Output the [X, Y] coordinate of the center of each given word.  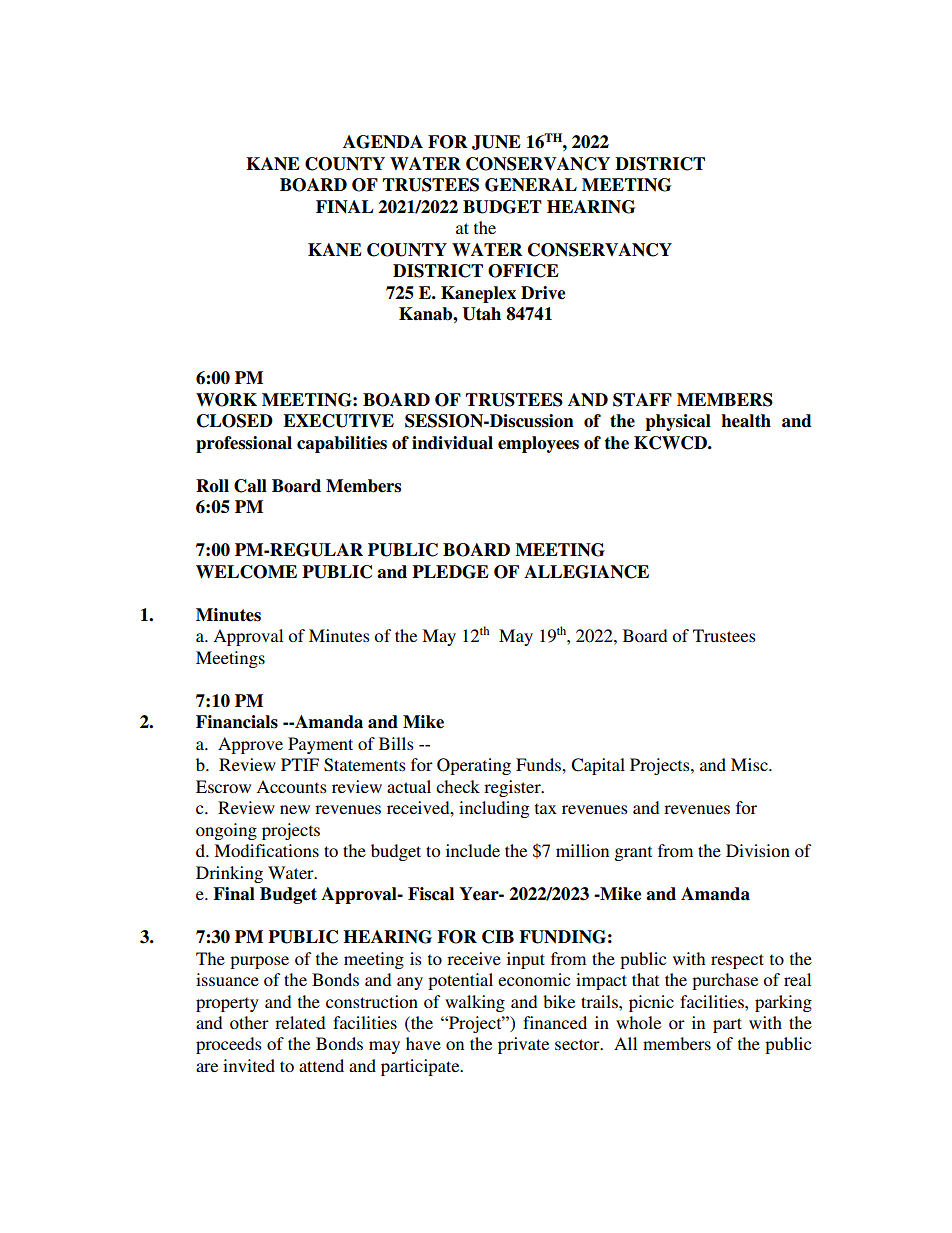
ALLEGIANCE [586, 572]
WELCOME [246, 572]
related [300, 1022]
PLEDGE [450, 572]
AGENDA [383, 142]
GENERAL [531, 185]
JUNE [496, 142]
